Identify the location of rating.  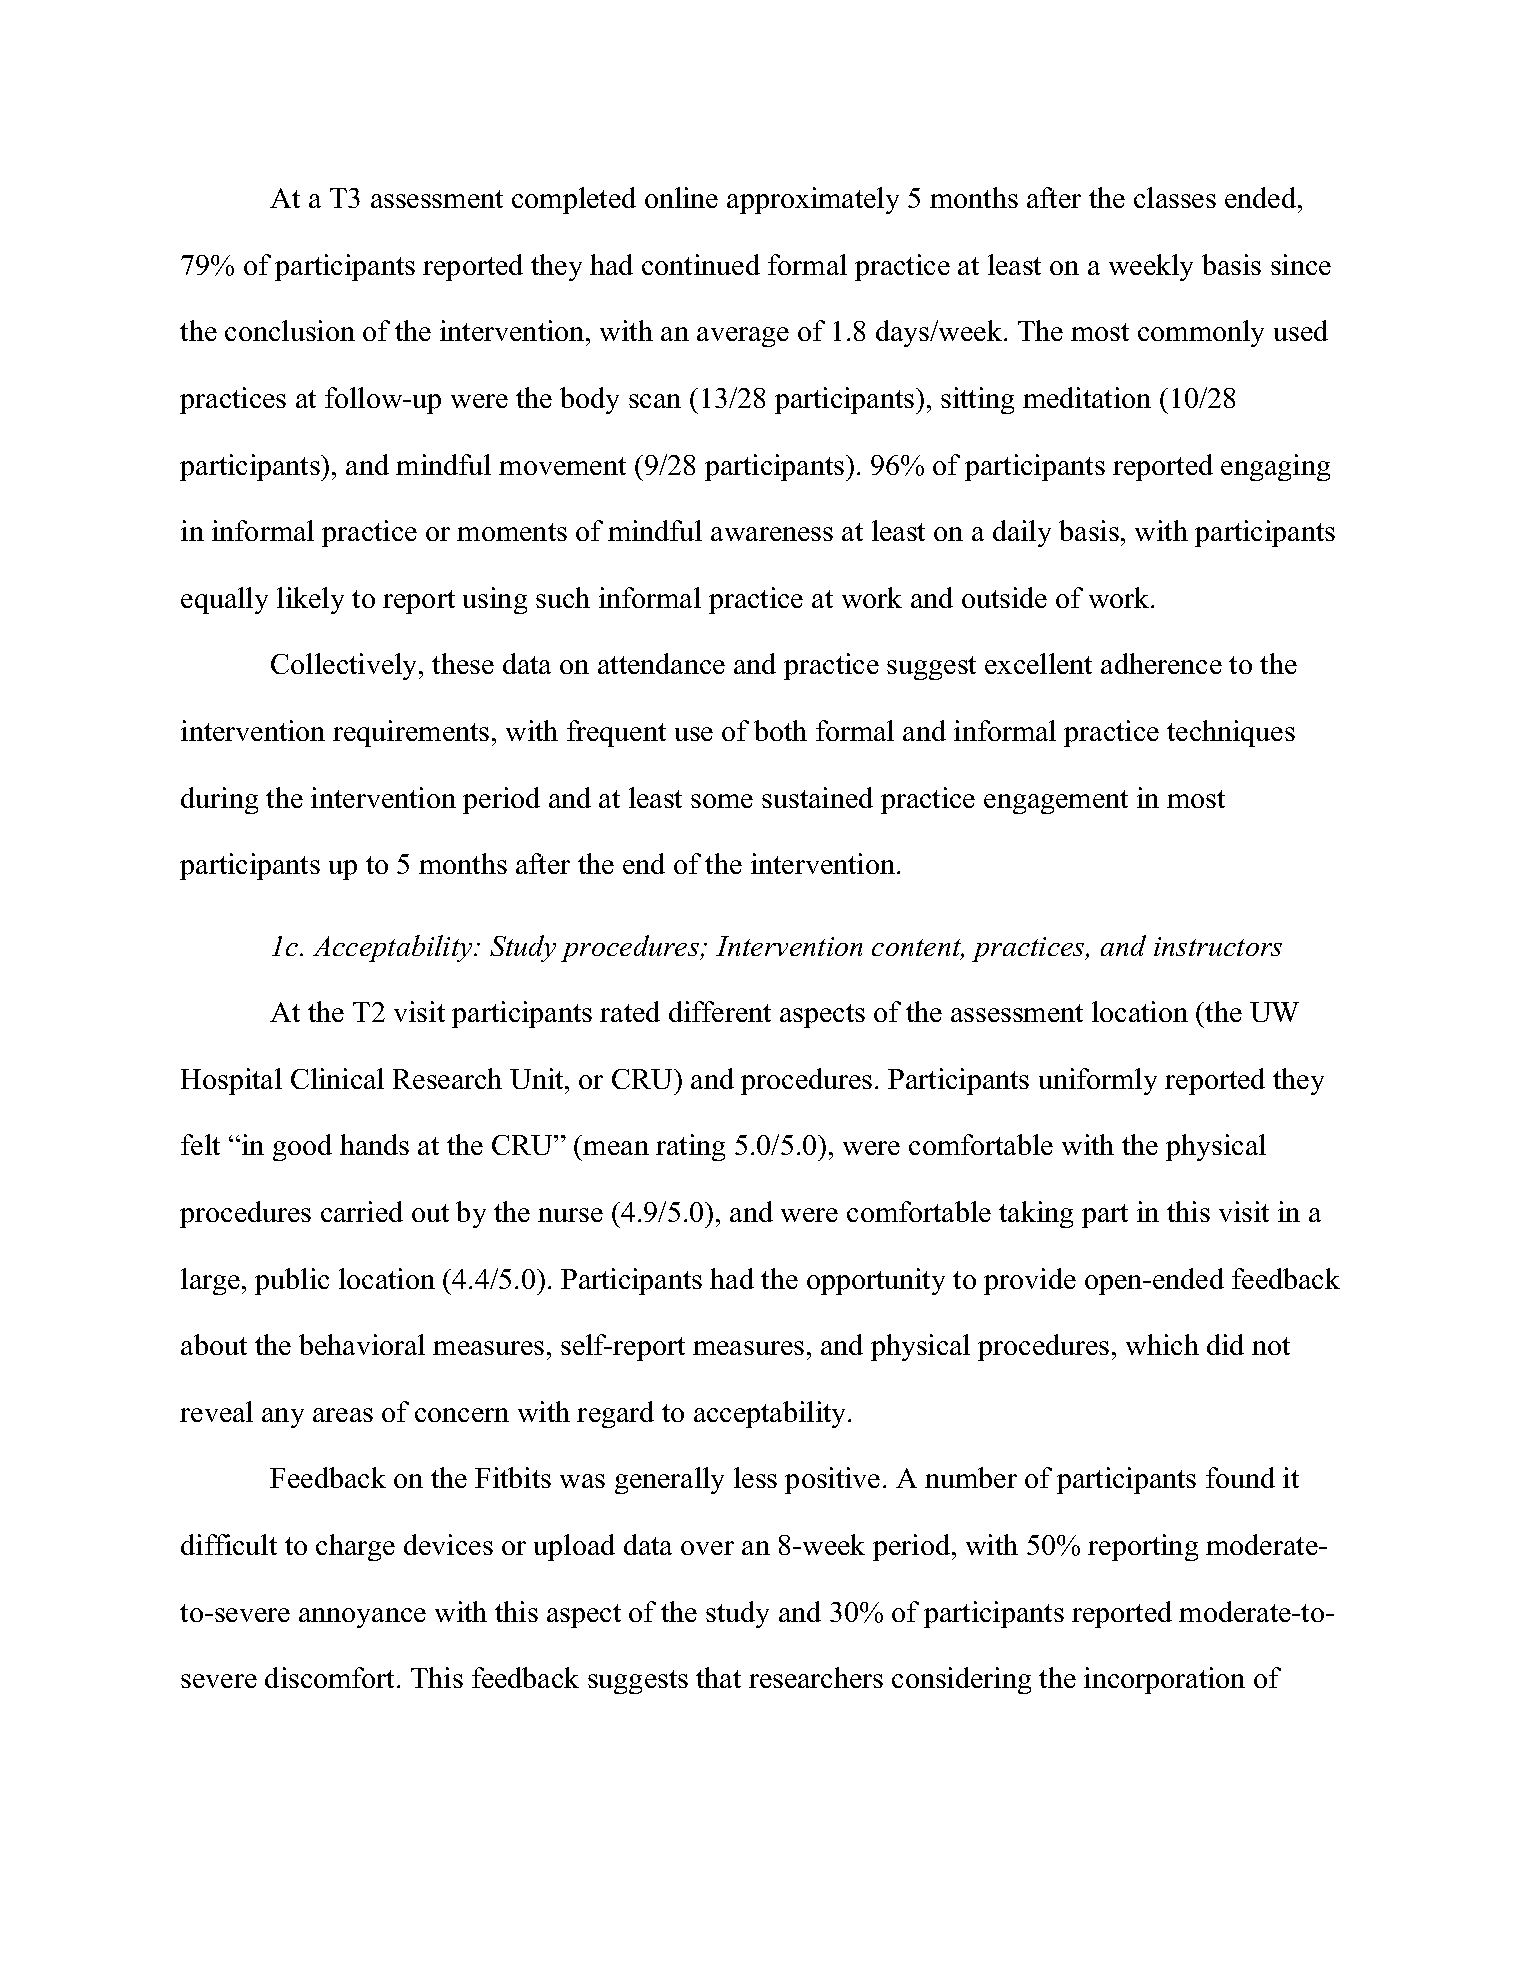
(690, 1147).
